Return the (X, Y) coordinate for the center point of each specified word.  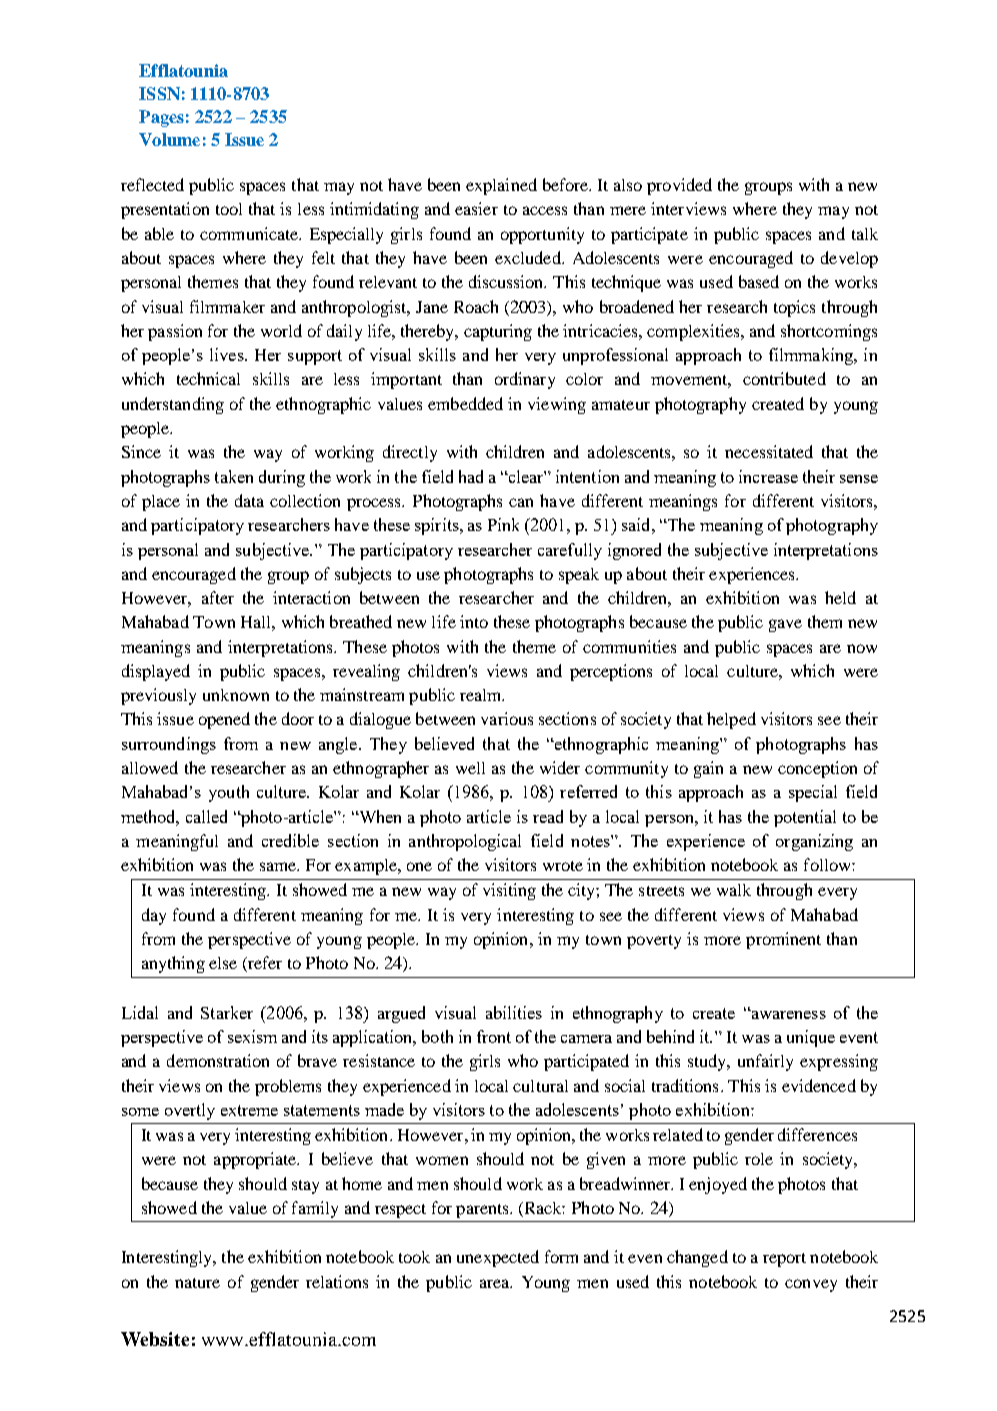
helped (731, 720)
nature (197, 1283)
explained (501, 186)
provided (679, 186)
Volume (169, 139)
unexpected (498, 1258)
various (507, 718)
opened (224, 720)
